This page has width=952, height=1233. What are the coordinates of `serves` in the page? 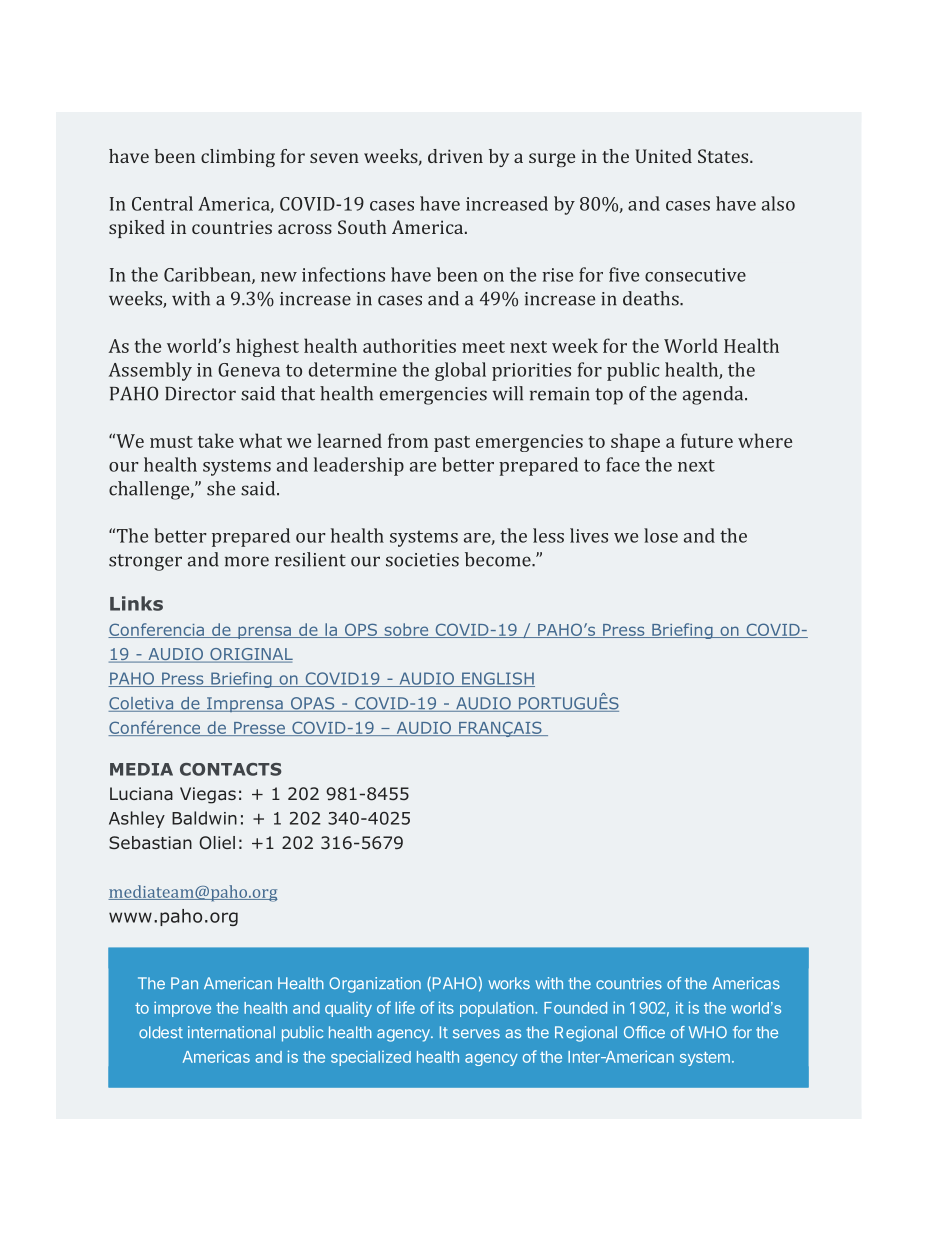 It's located at (476, 1033).
